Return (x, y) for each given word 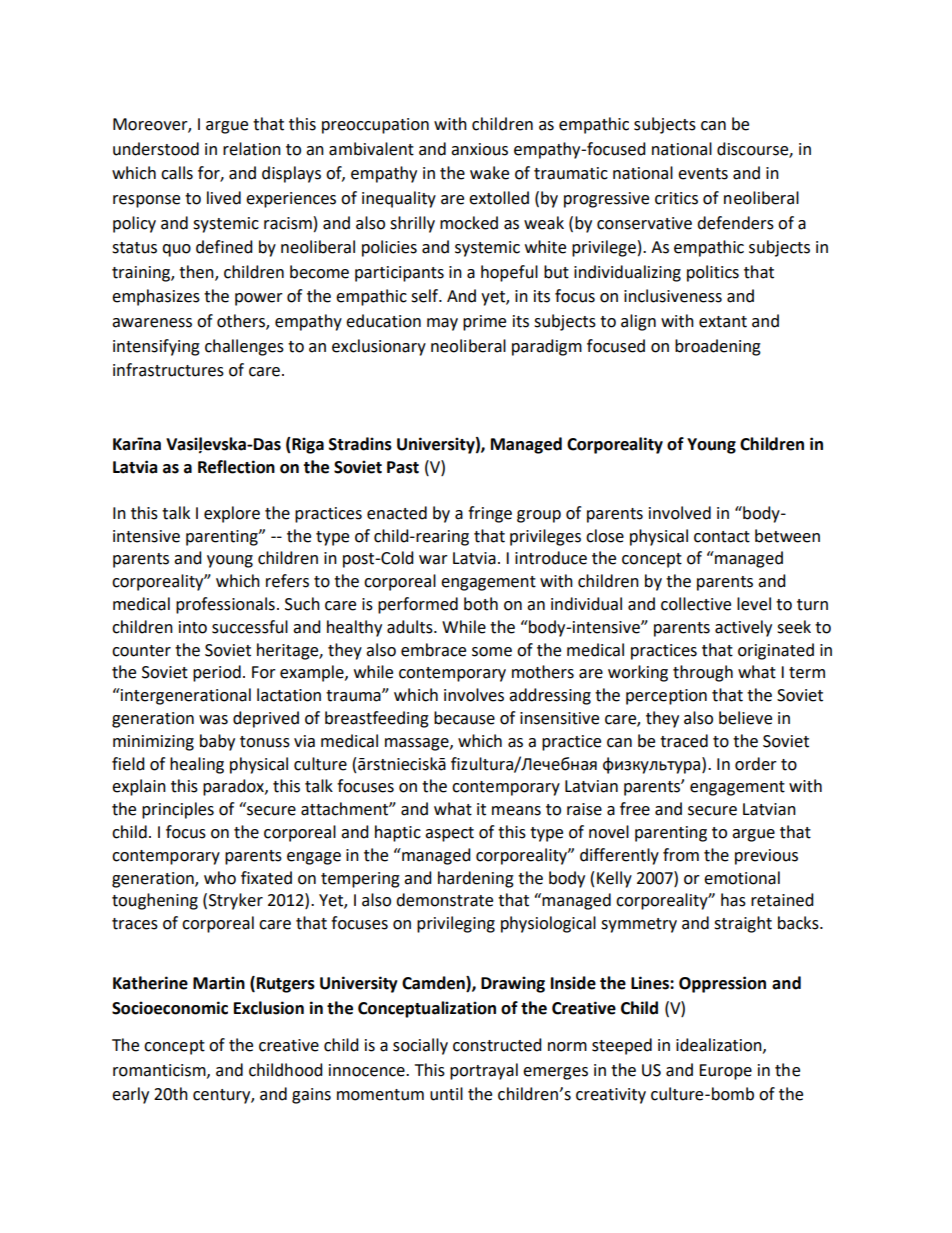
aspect (449, 834)
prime (484, 323)
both (481, 604)
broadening (718, 347)
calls (177, 173)
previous (766, 857)
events (703, 174)
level (754, 604)
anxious (479, 149)
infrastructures (168, 370)
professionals (225, 605)
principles (178, 810)
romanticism (160, 1071)
